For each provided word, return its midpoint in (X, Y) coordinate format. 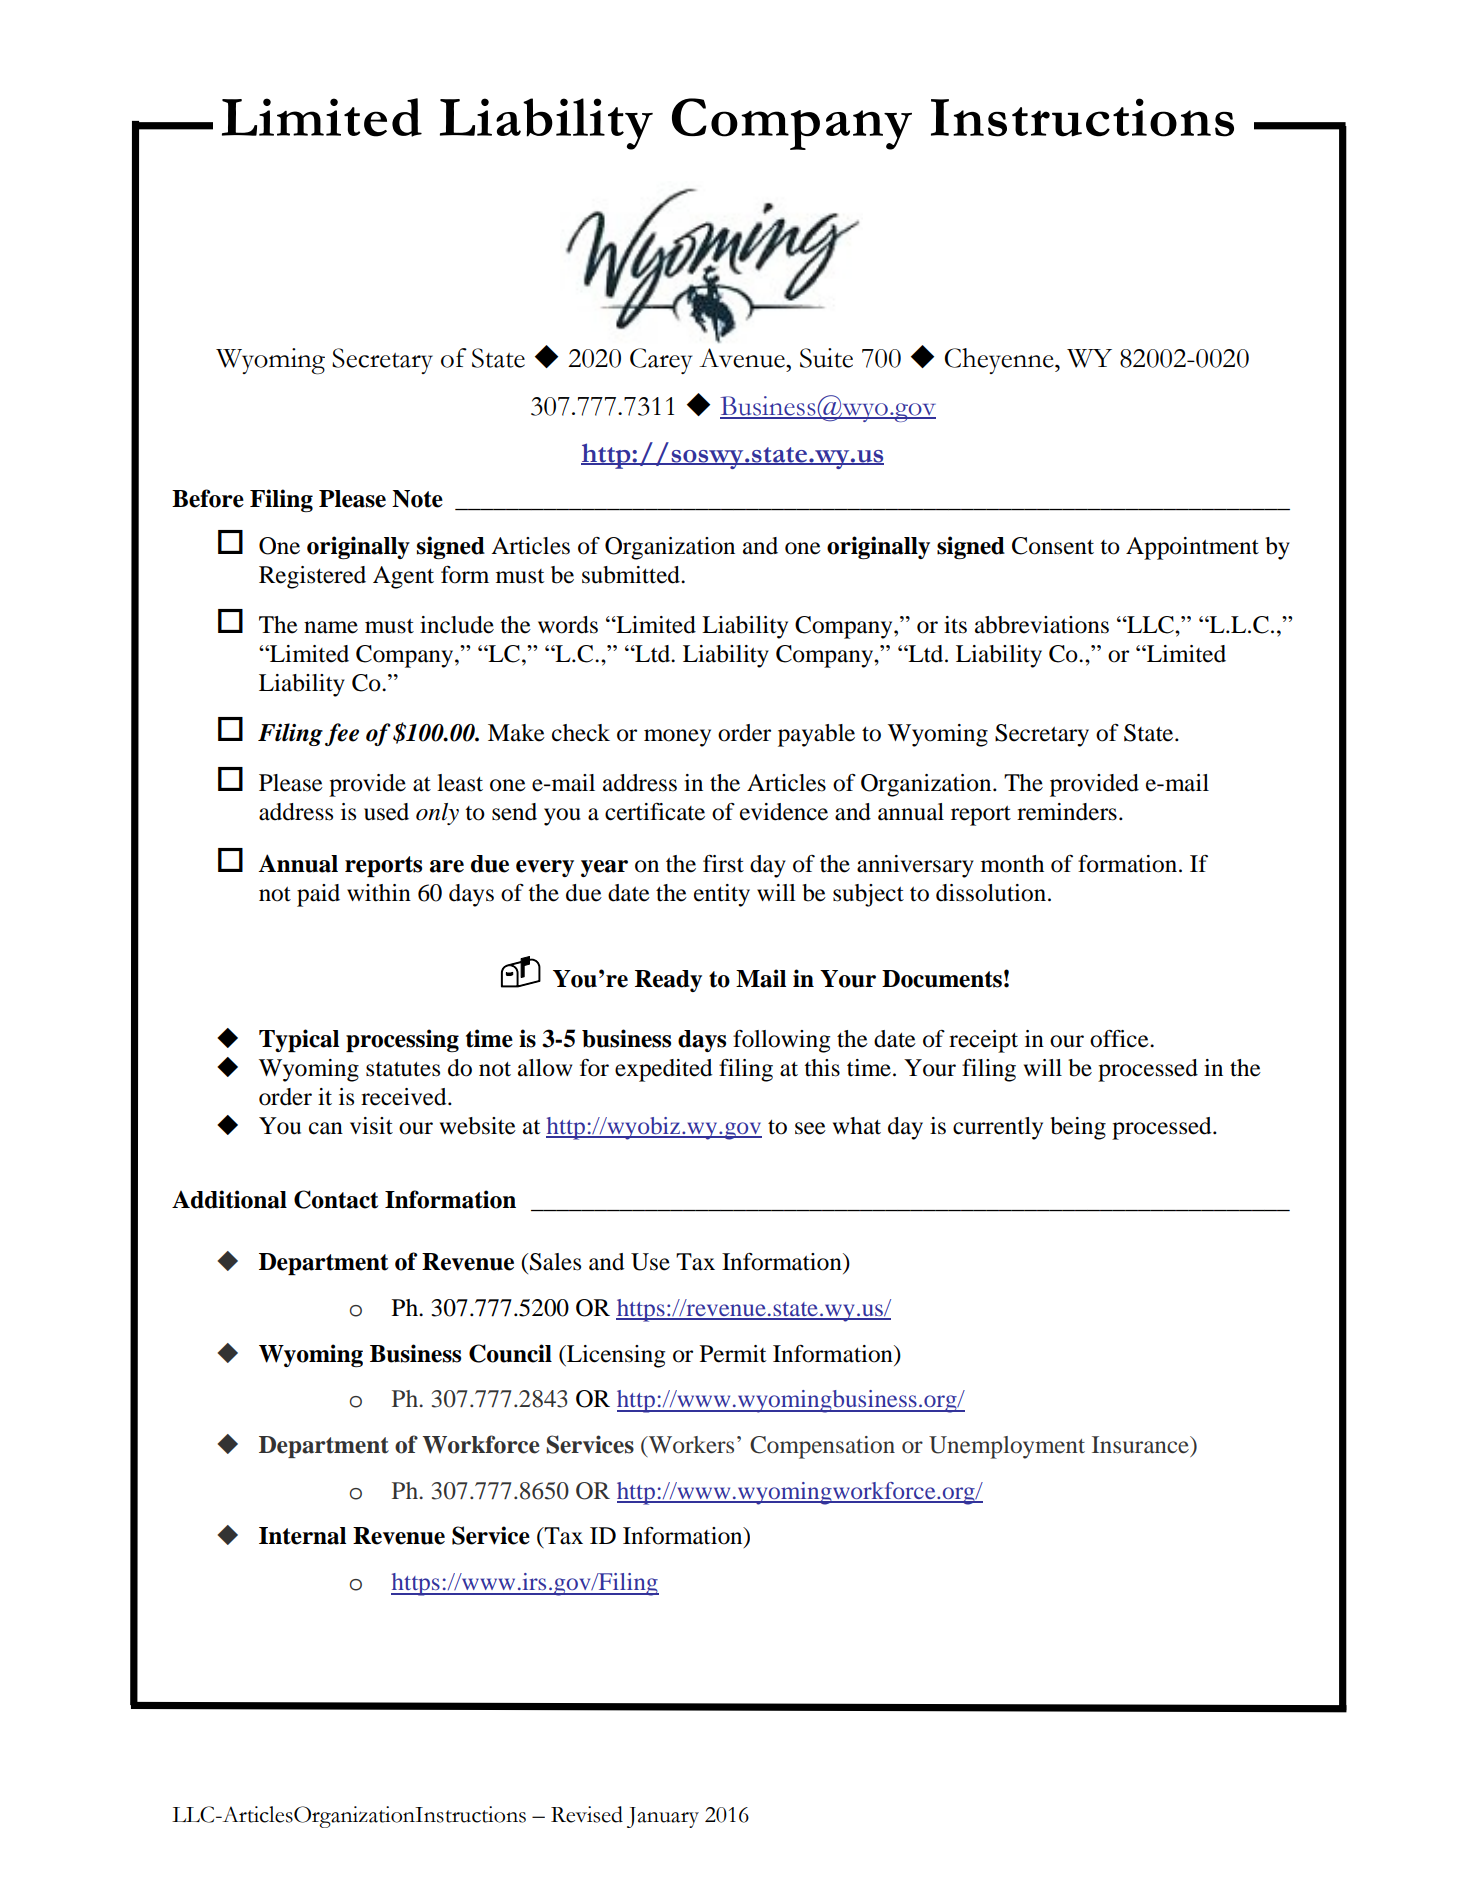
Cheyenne (1000, 361)
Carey (661, 361)
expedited (663, 1070)
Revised (587, 1814)
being (1078, 1128)
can (326, 1128)
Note (417, 499)
